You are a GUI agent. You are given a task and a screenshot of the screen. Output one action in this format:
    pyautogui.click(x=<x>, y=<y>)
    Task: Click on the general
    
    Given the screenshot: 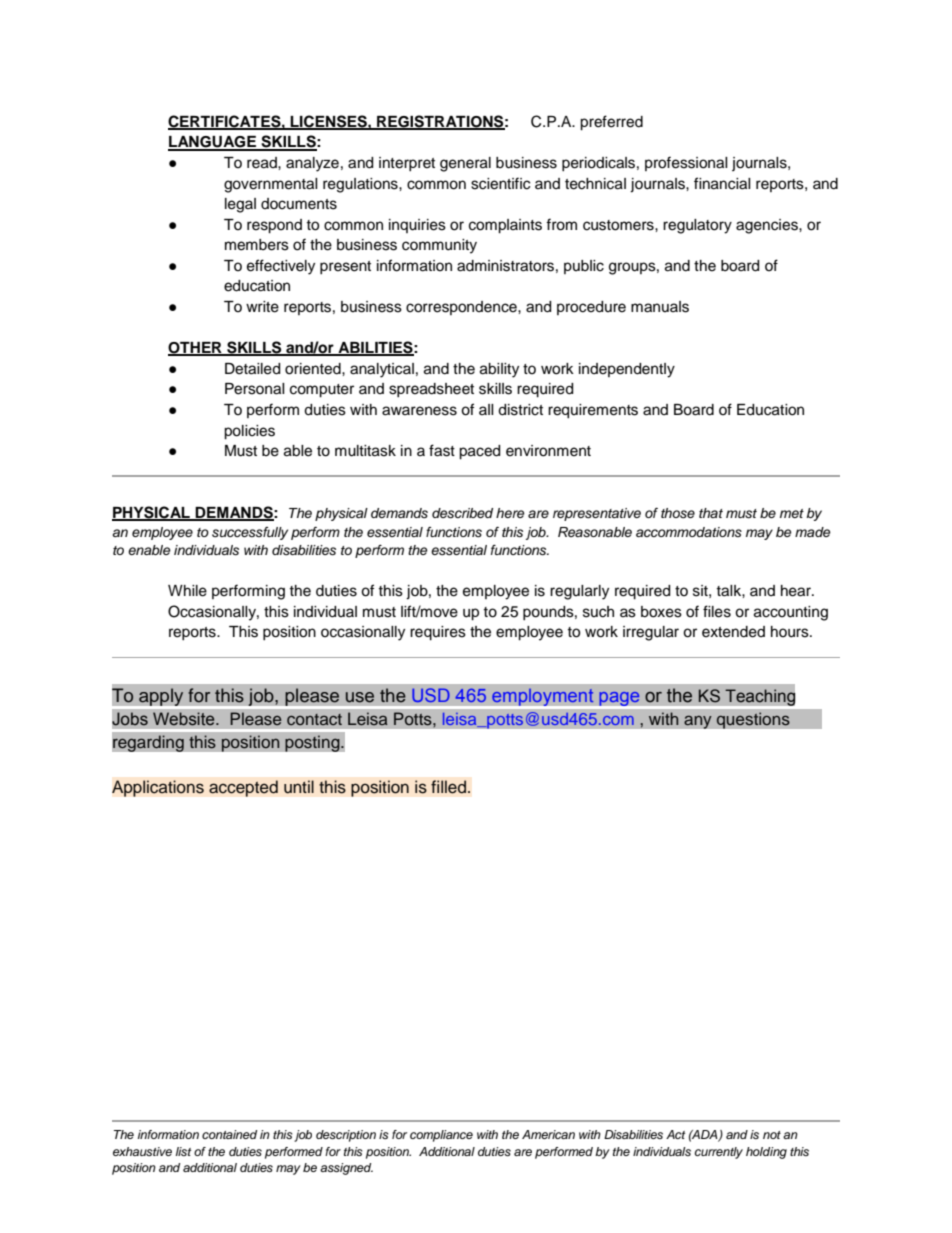 What is the action you would take?
    pyautogui.click(x=465, y=164)
